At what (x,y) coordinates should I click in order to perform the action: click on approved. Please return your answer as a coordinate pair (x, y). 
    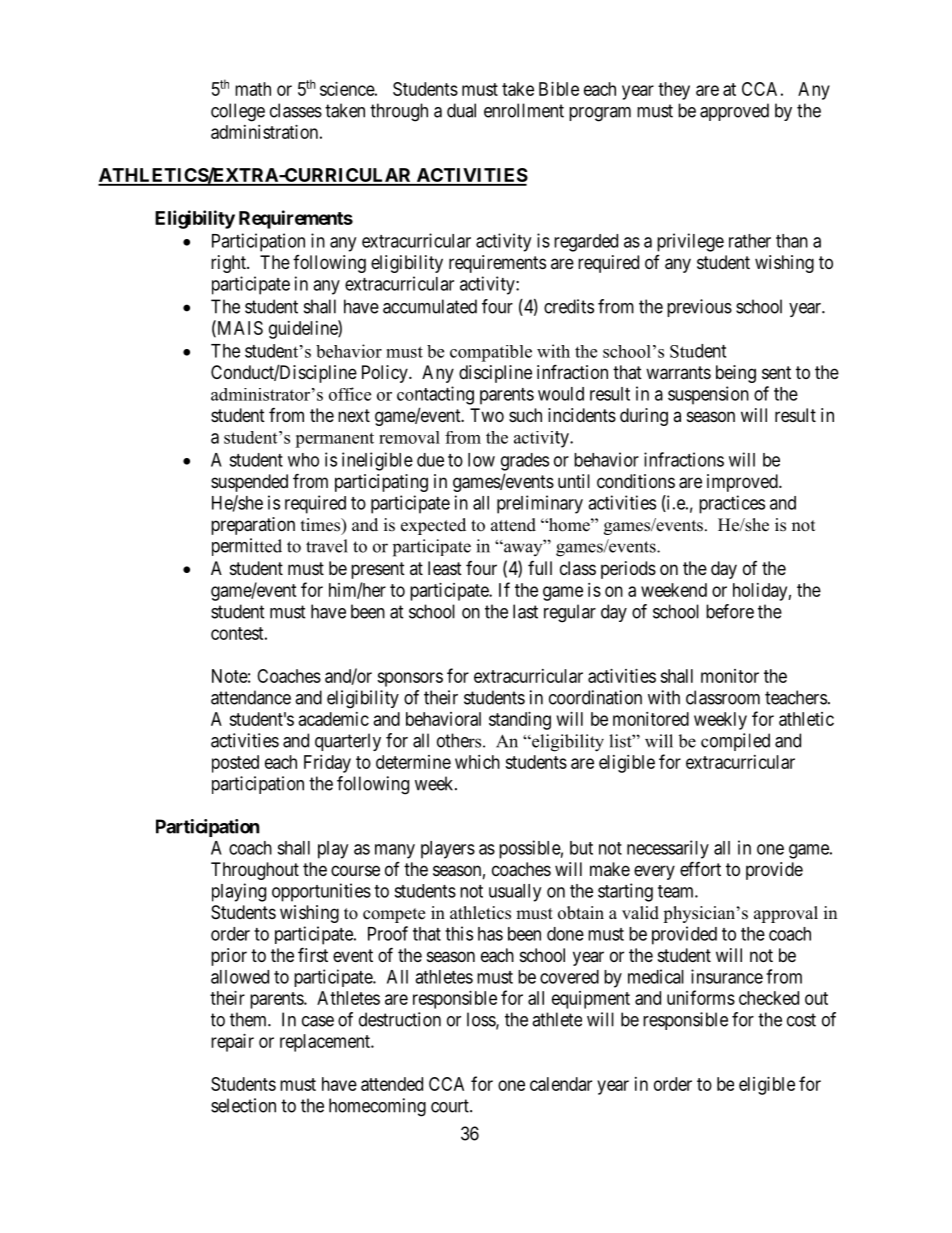
    Looking at the image, I should click on (734, 112).
